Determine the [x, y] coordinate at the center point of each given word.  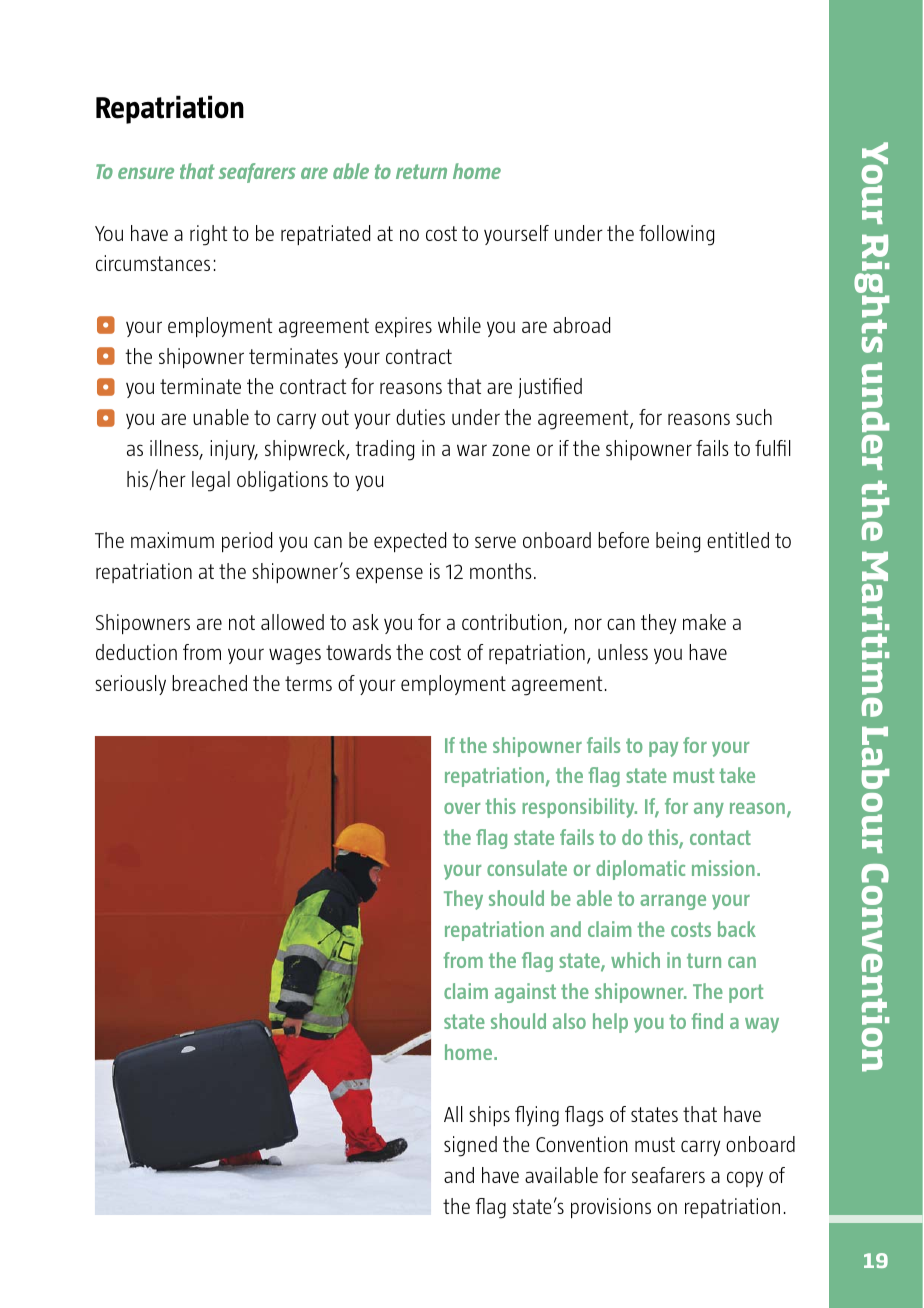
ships [489, 1116]
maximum [172, 540]
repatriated [325, 235]
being [678, 542]
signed [470, 1146]
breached [209, 683]
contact [720, 837]
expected [410, 542]
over [462, 808]
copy [745, 1179]
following [676, 235]
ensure [146, 173]
